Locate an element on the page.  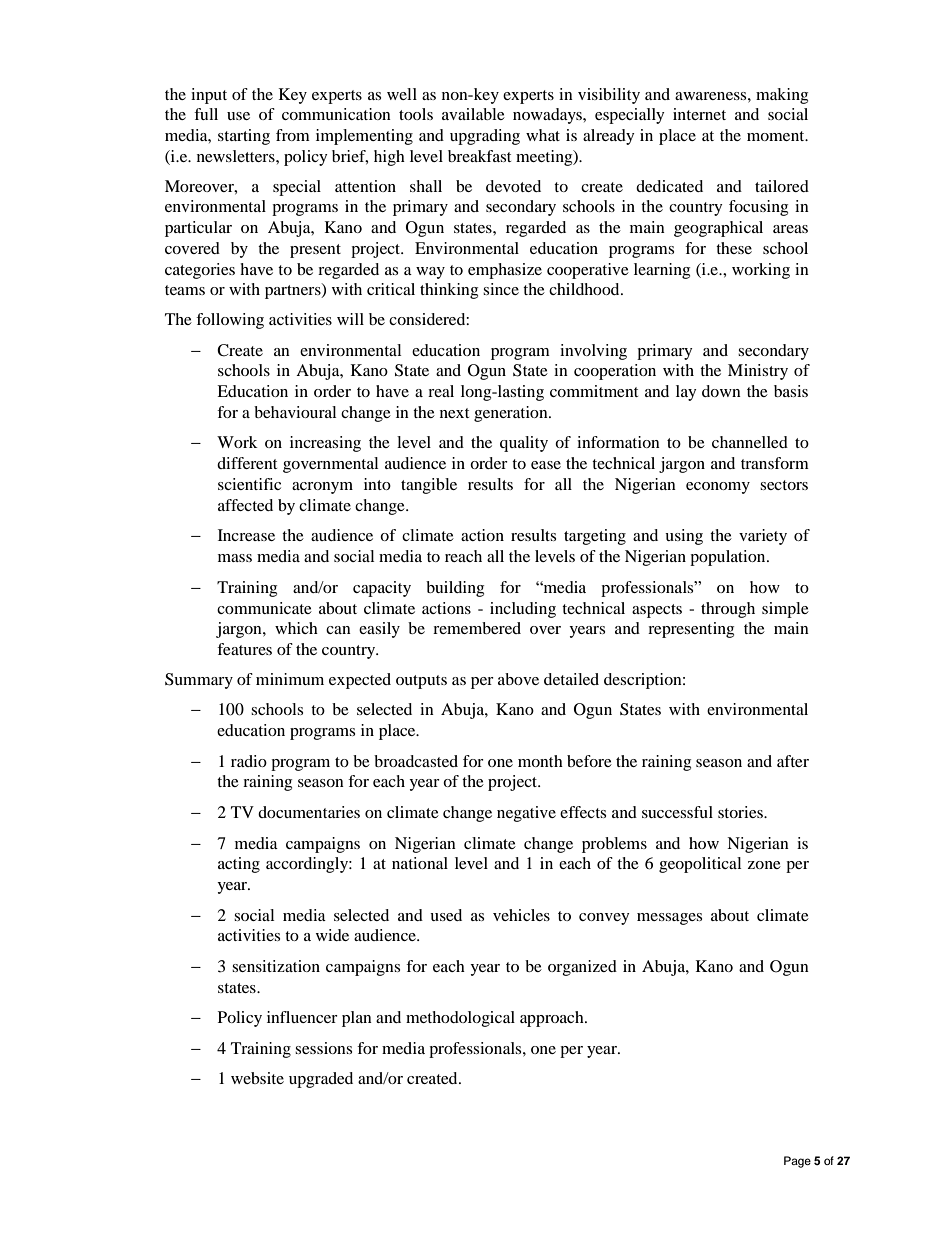
methodological is located at coordinates (460, 1019).
